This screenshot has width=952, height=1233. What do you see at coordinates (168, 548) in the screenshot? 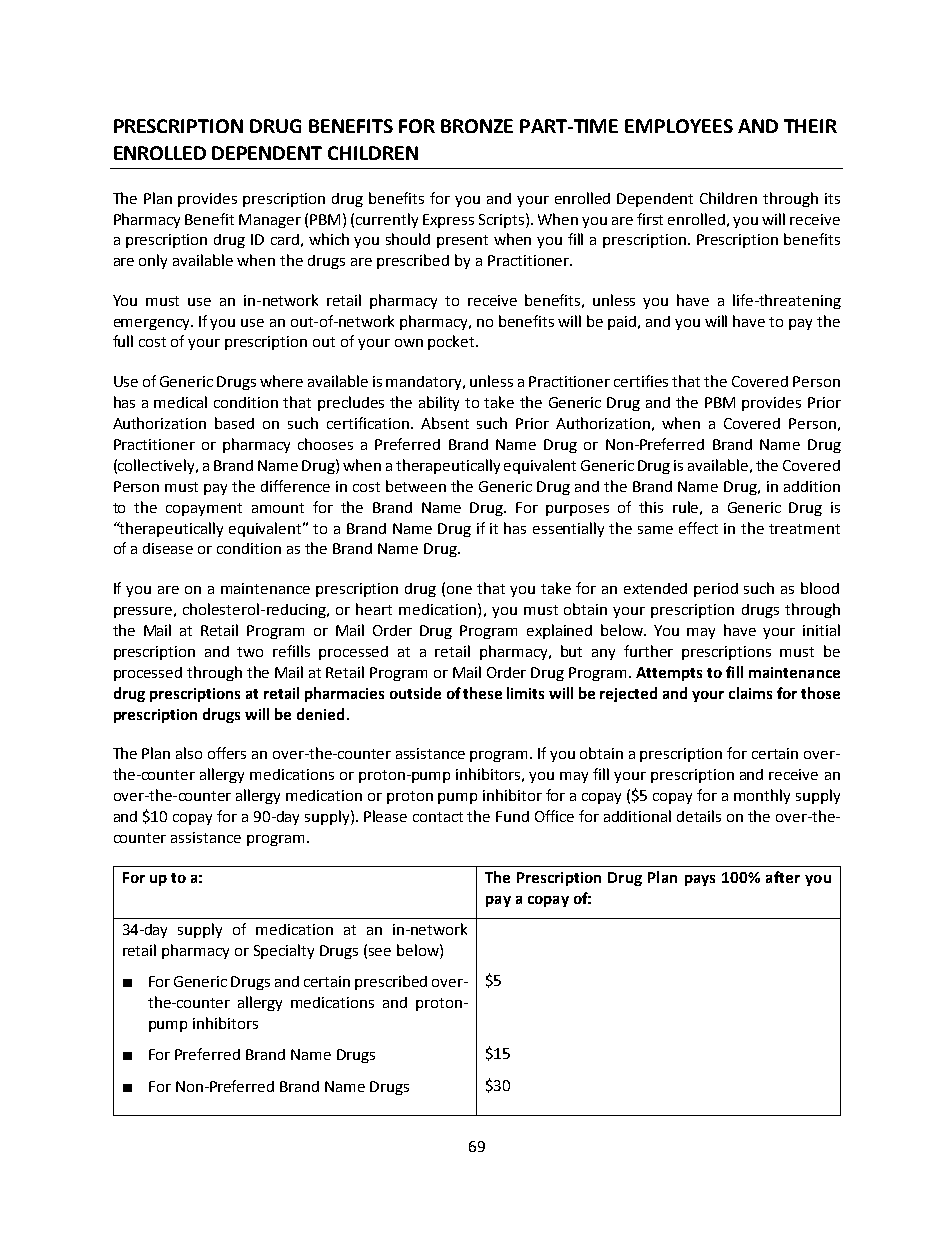
I see `disease` at bounding box center [168, 548].
